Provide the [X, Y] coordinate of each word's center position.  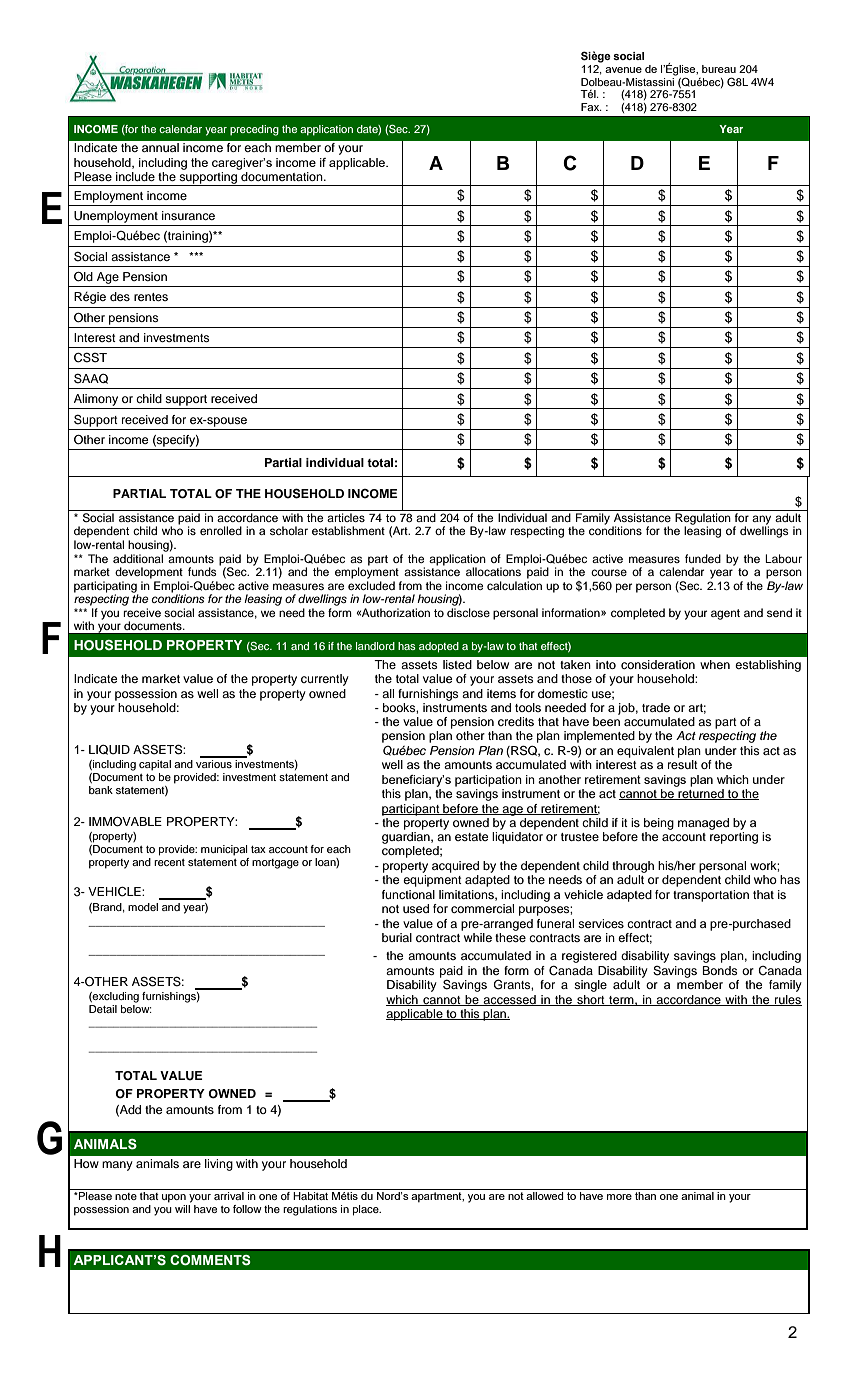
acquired [455, 867]
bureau [719, 69]
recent [169, 862]
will [182, 1209]
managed [703, 824]
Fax [591, 107]
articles [346, 517]
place [367, 1210]
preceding [254, 130]
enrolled [221, 530]
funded [703, 558]
